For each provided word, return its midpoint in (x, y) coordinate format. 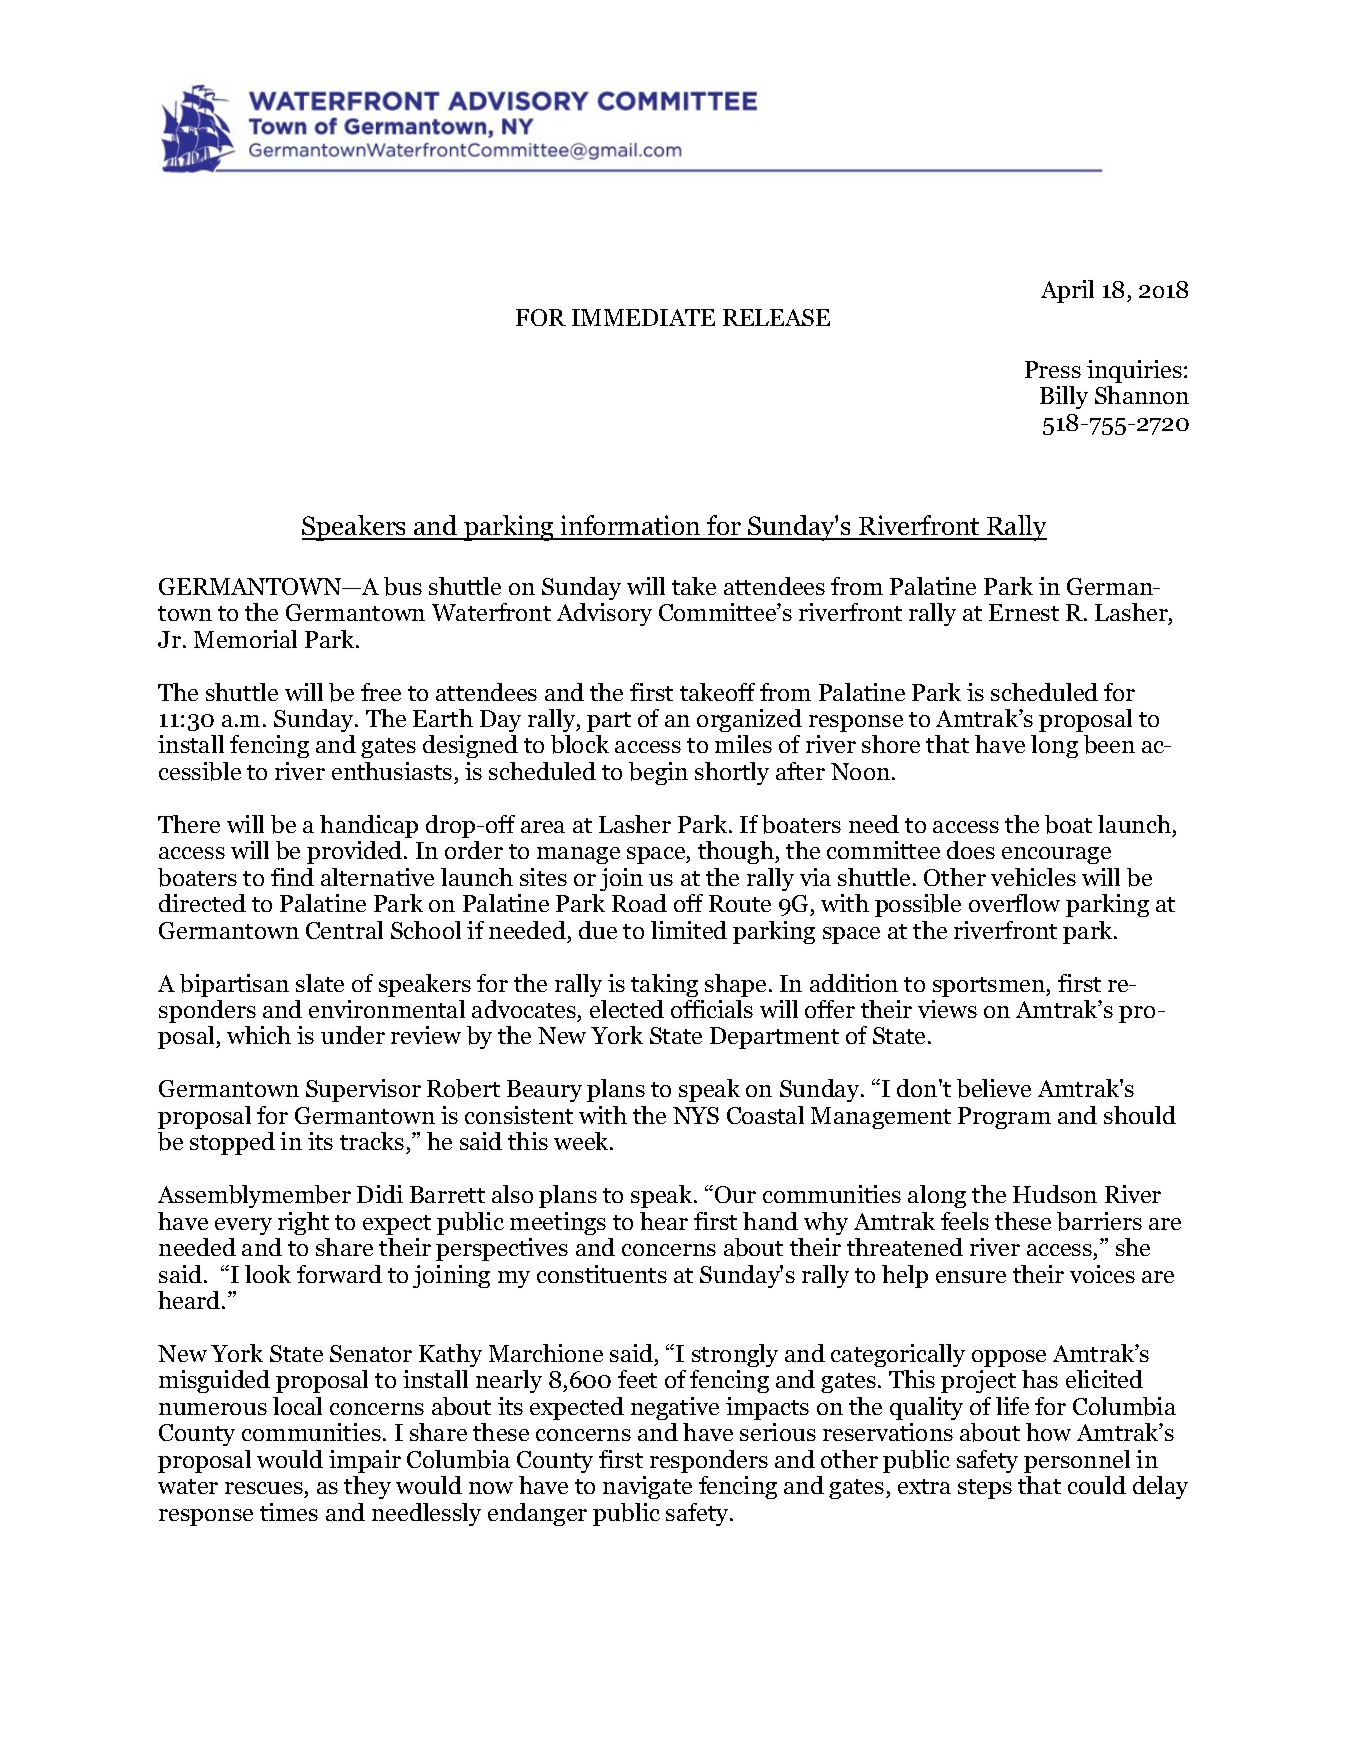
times (289, 1512)
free (381, 692)
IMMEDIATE (643, 317)
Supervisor (363, 1090)
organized (749, 720)
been (1109, 744)
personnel (1077, 1461)
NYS (696, 1115)
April (1067, 291)
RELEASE (776, 317)
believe (994, 1088)
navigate (647, 1487)
